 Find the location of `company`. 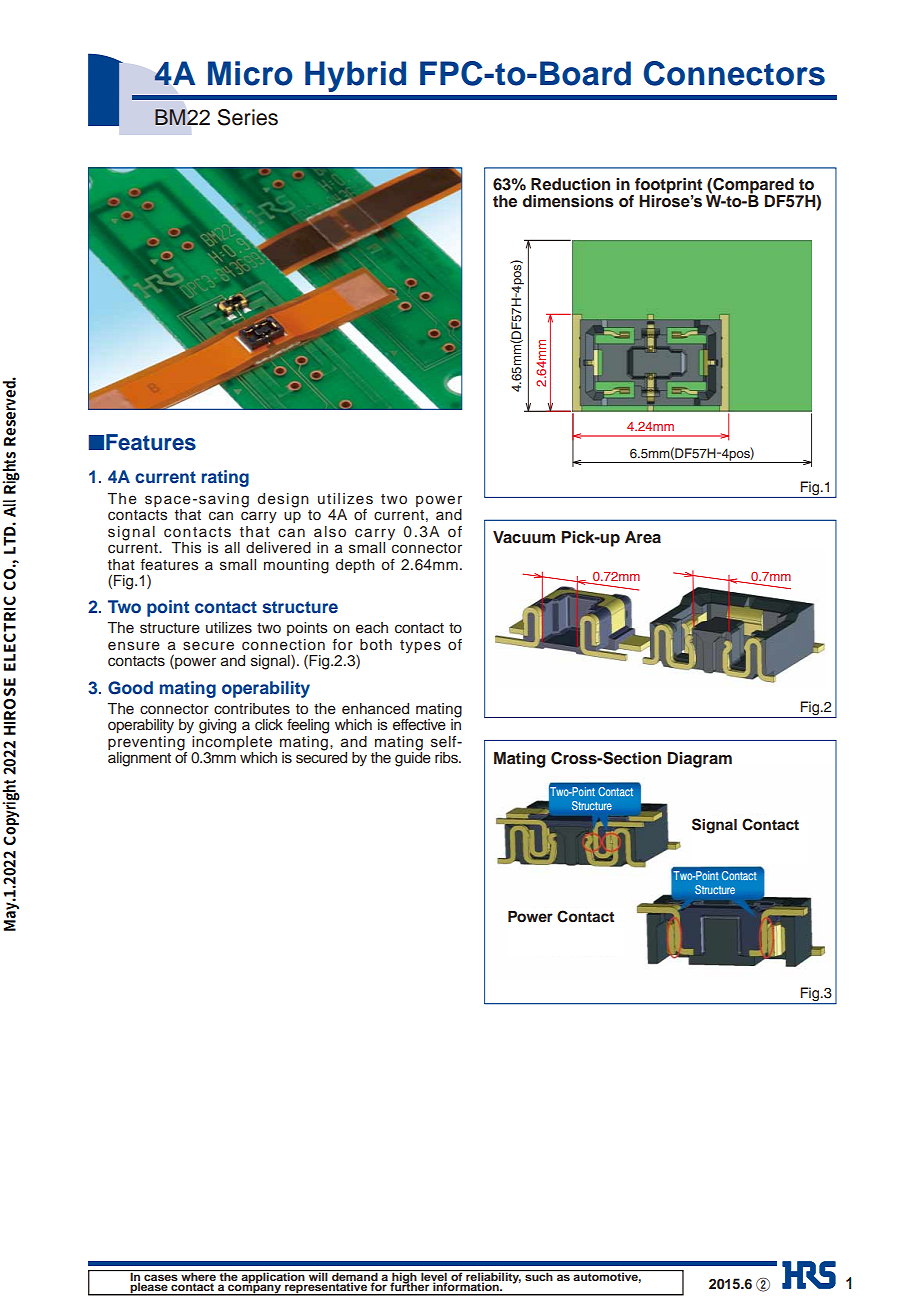

company is located at coordinates (254, 1289).
